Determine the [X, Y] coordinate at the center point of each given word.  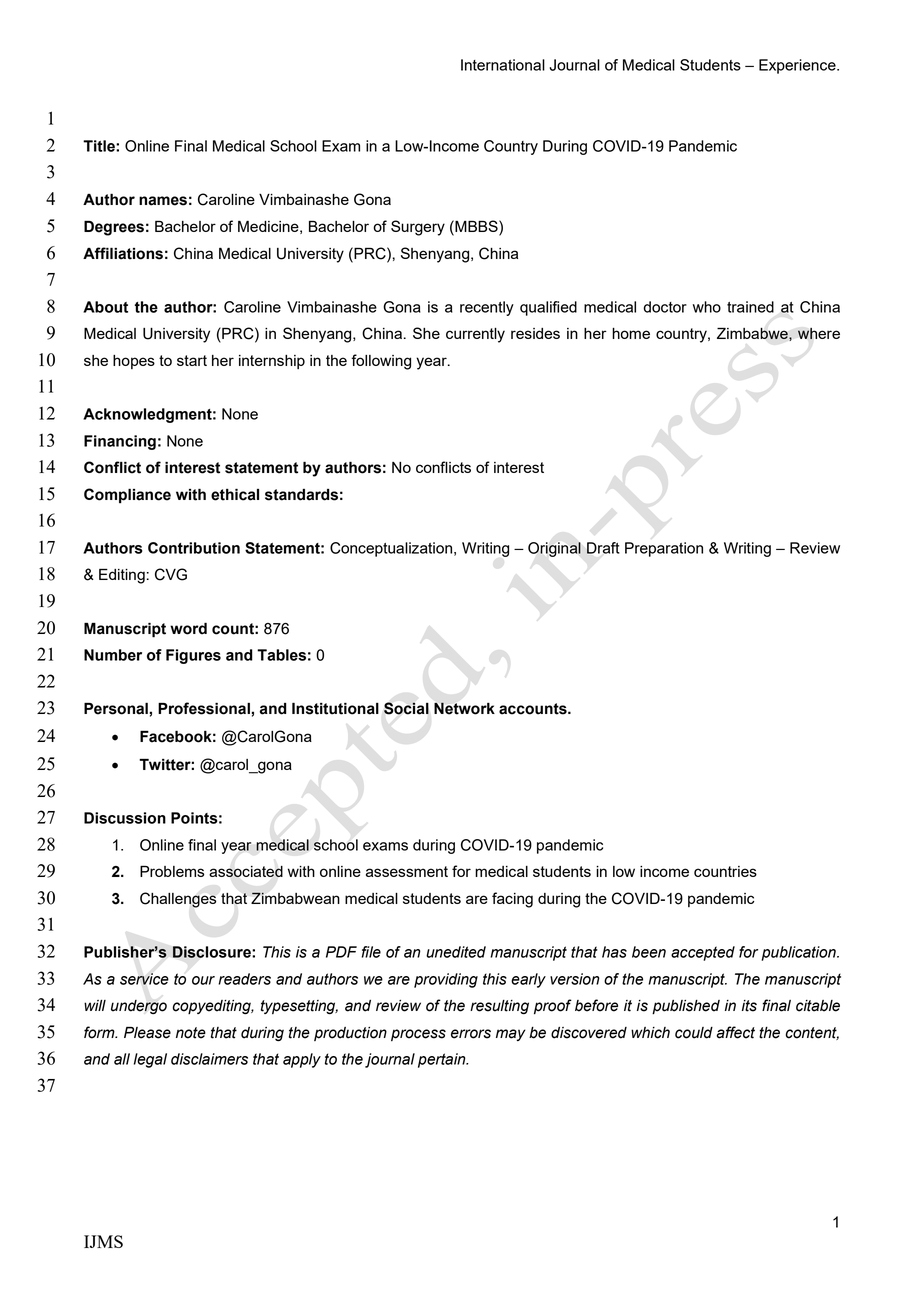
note [191, 1033]
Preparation [664, 549]
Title [100, 146]
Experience [798, 66]
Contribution [194, 548]
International [503, 65]
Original [554, 549]
